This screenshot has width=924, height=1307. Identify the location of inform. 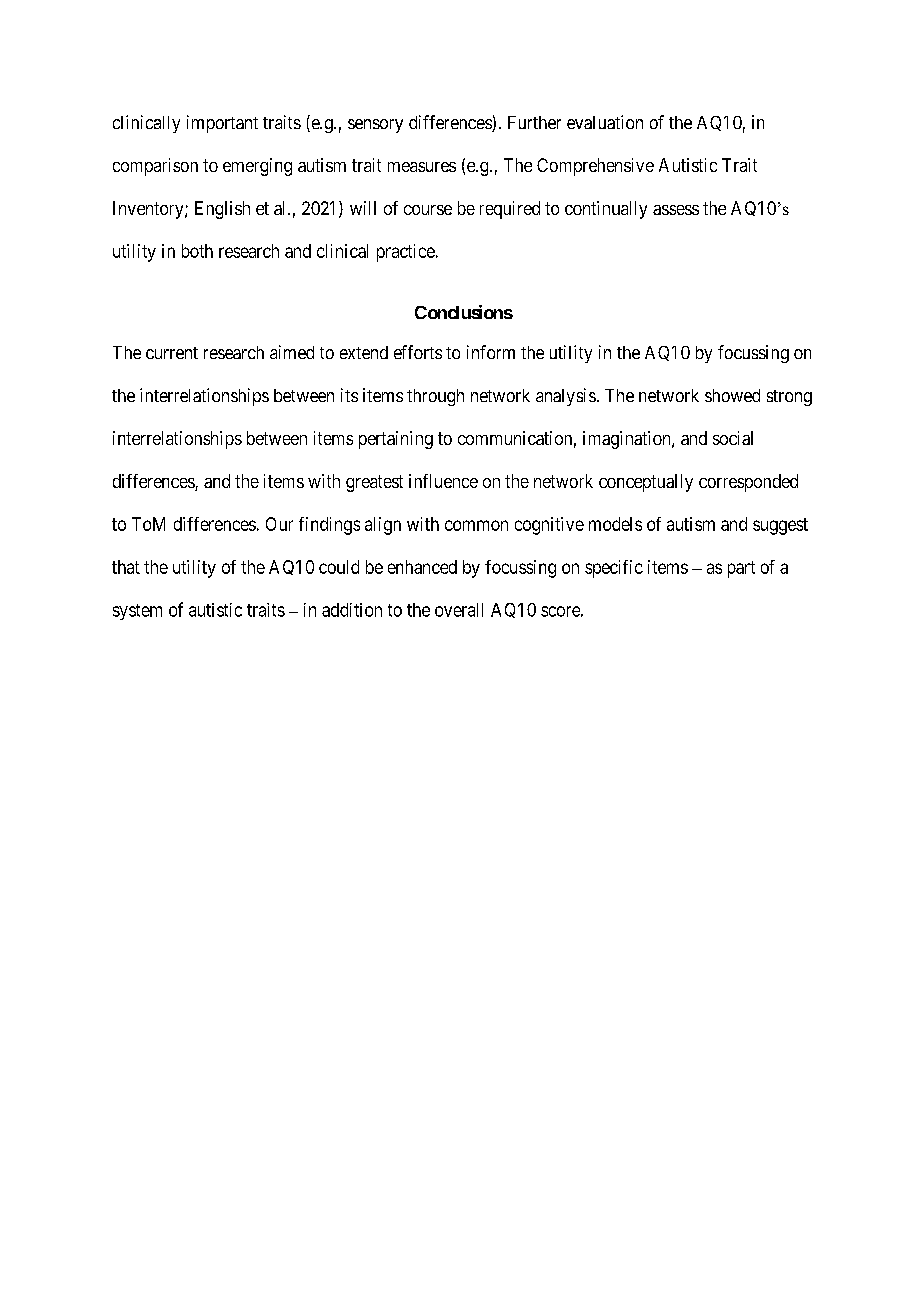
(491, 352).
